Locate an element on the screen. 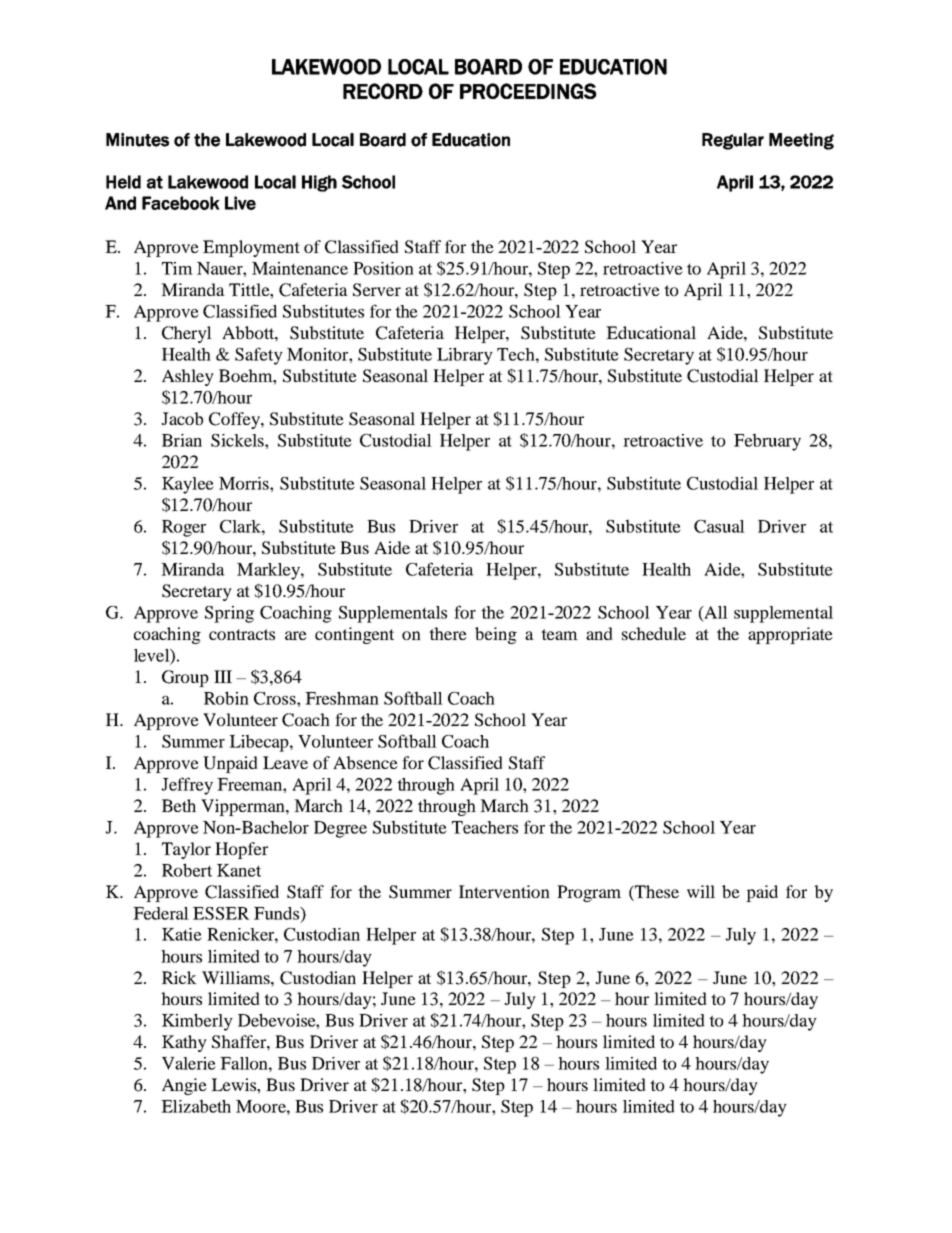  PROCEEDINGS is located at coordinates (528, 91).
